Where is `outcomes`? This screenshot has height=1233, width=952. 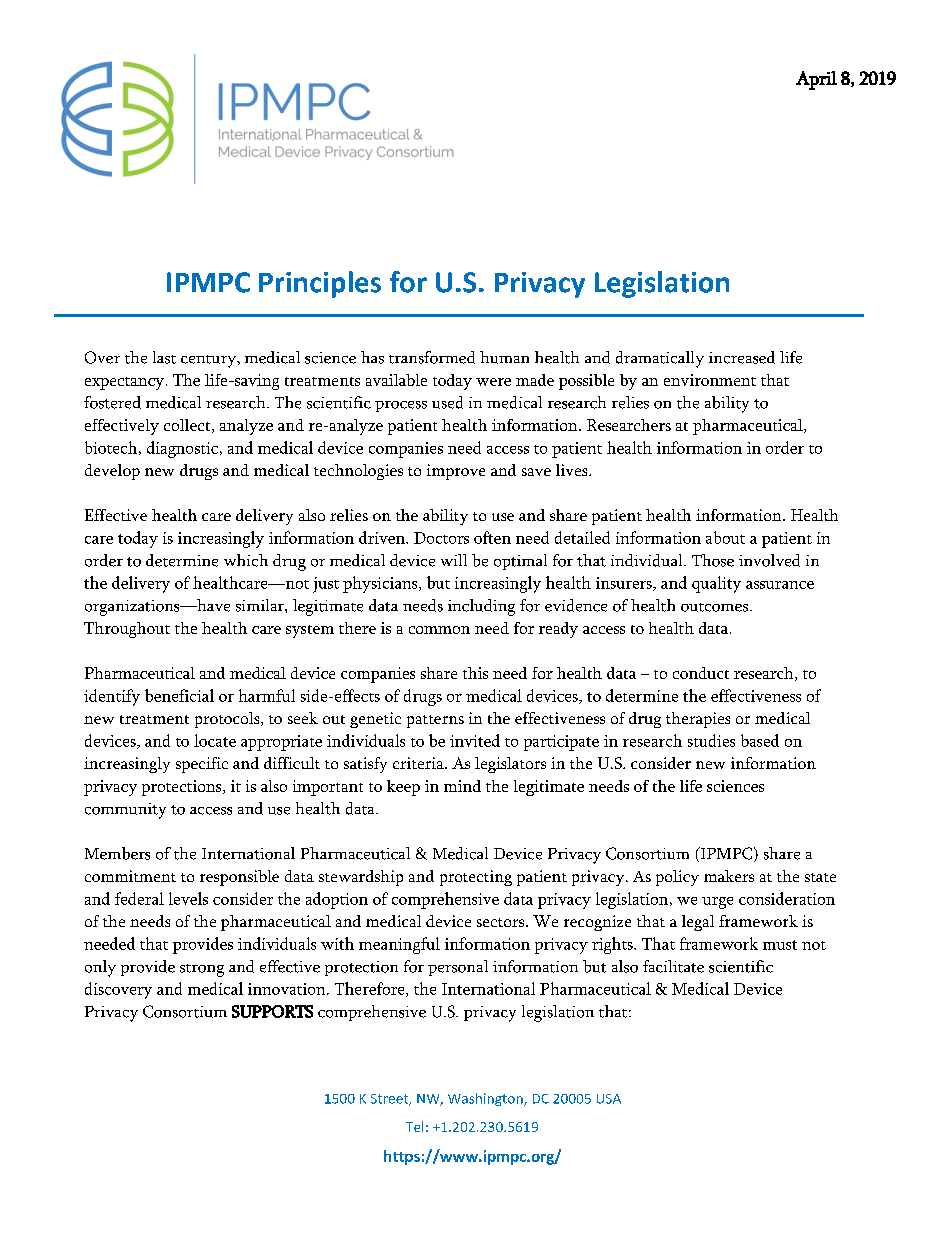
outcomes is located at coordinates (716, 607).
